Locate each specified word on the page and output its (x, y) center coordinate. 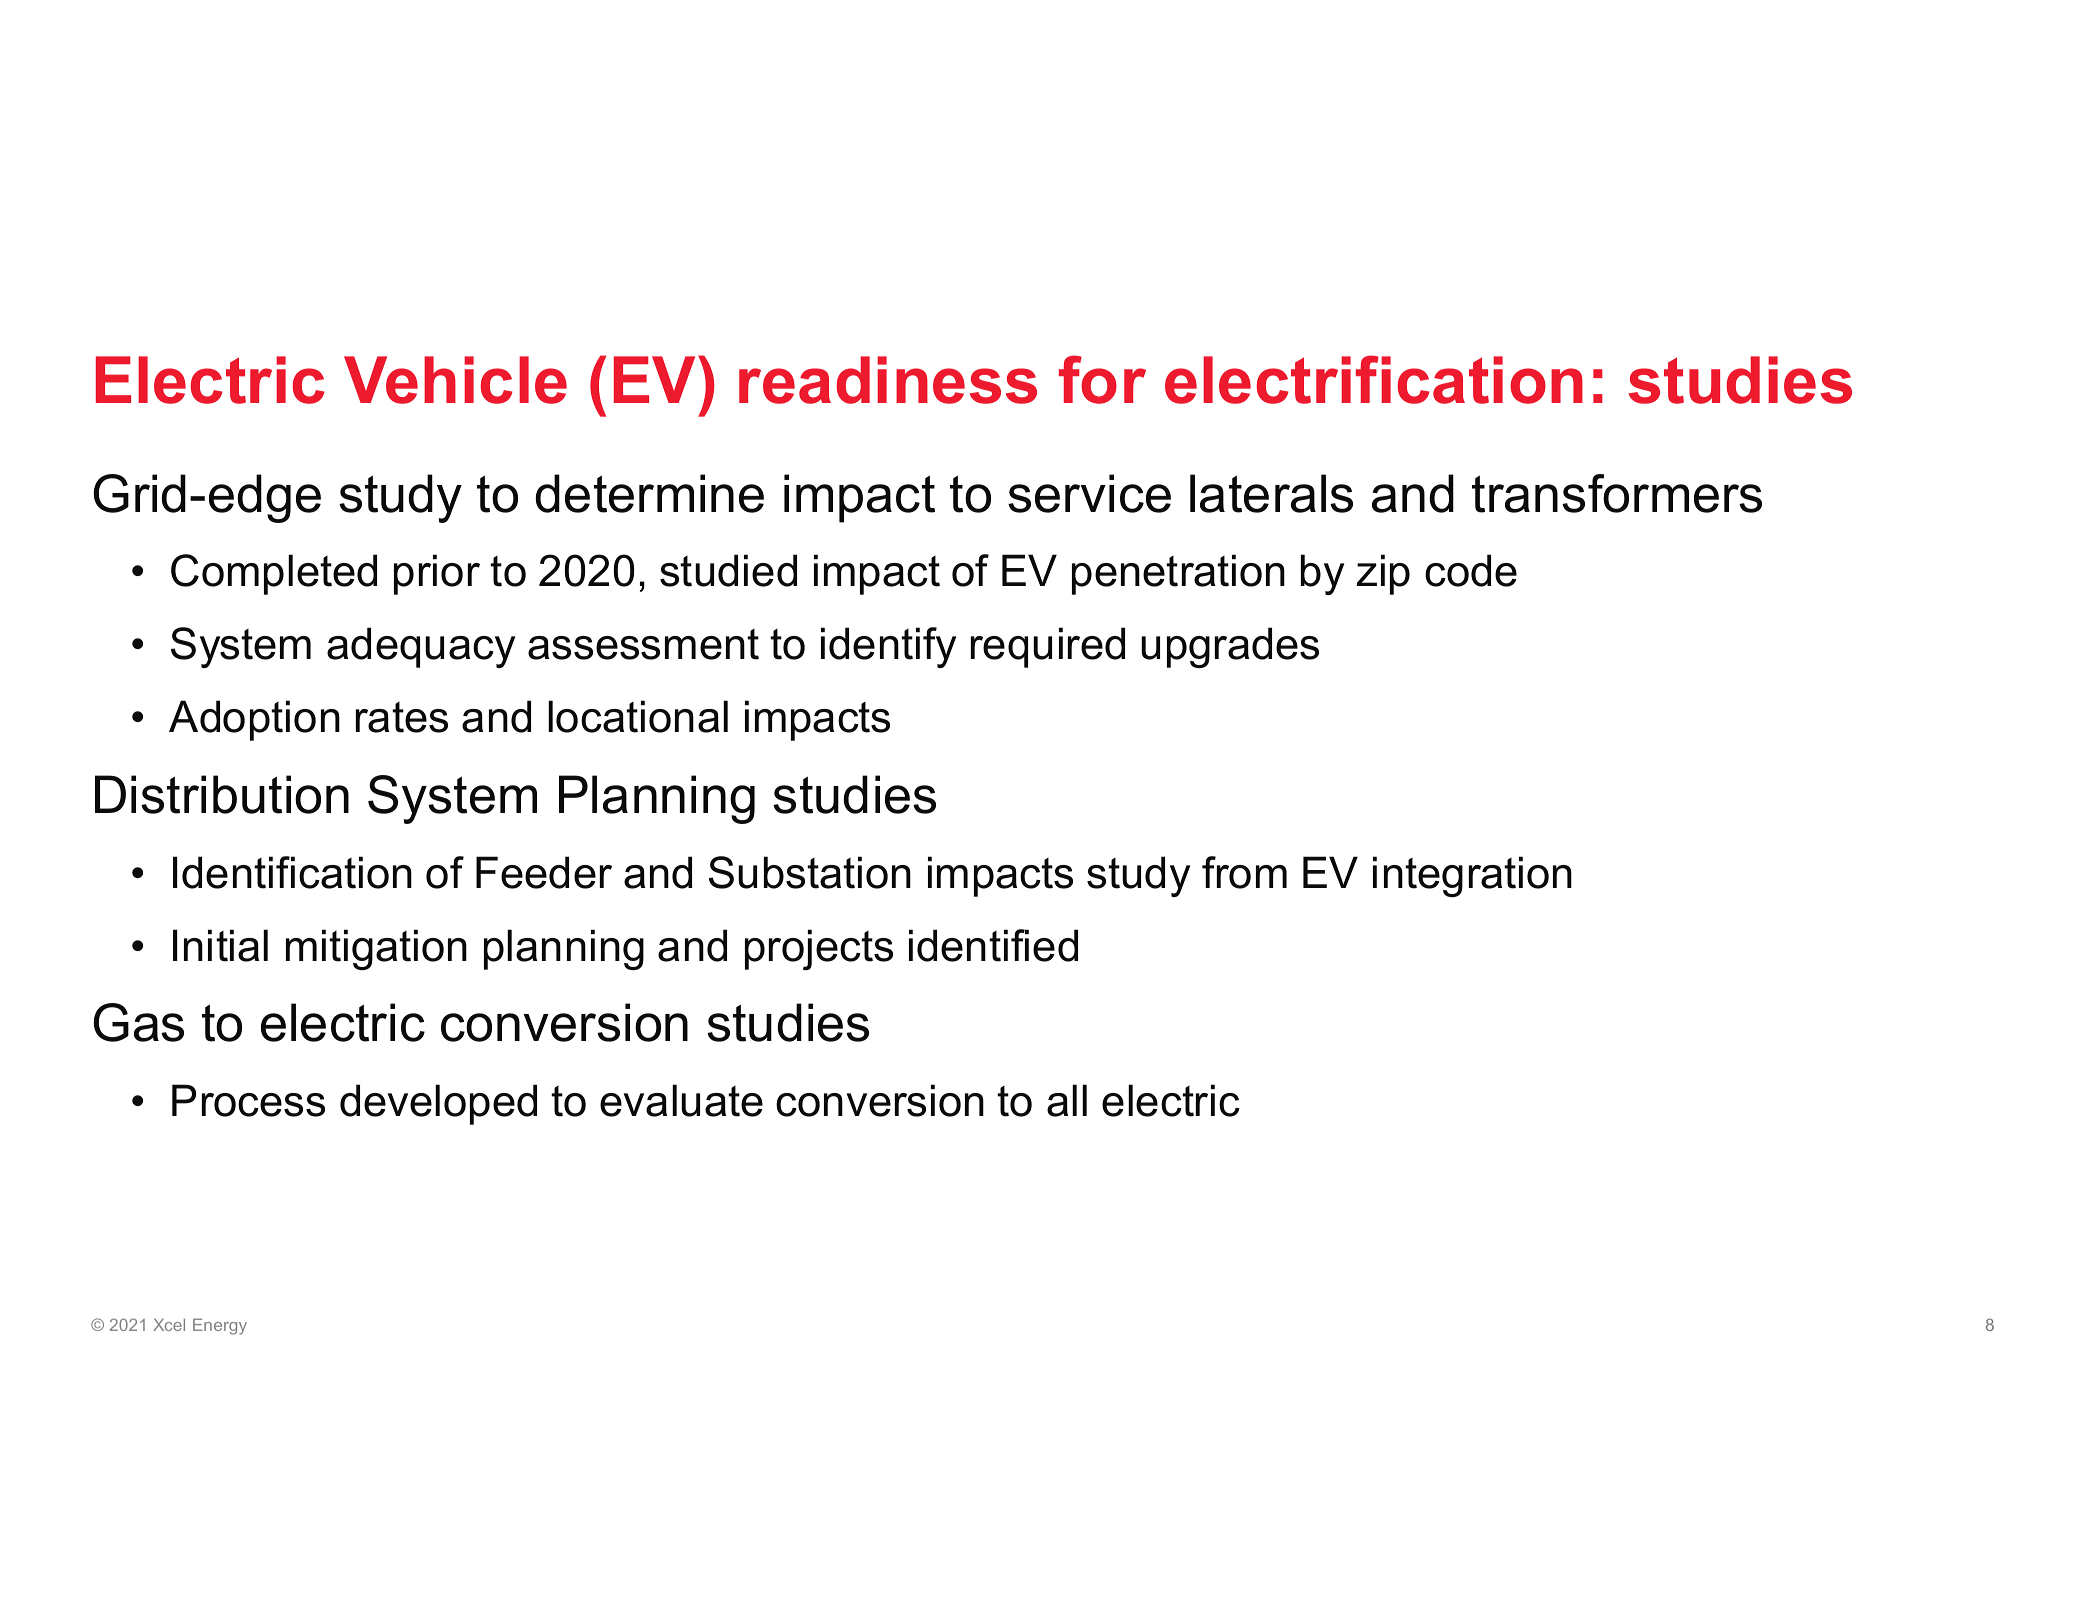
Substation (810, 872)
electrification (1374, 379)
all (1067, 1100)
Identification (292, 872)
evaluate (681, 1100)
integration (1472, 876)
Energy (220, 1326)
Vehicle (455, 380)
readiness (888, 380)
